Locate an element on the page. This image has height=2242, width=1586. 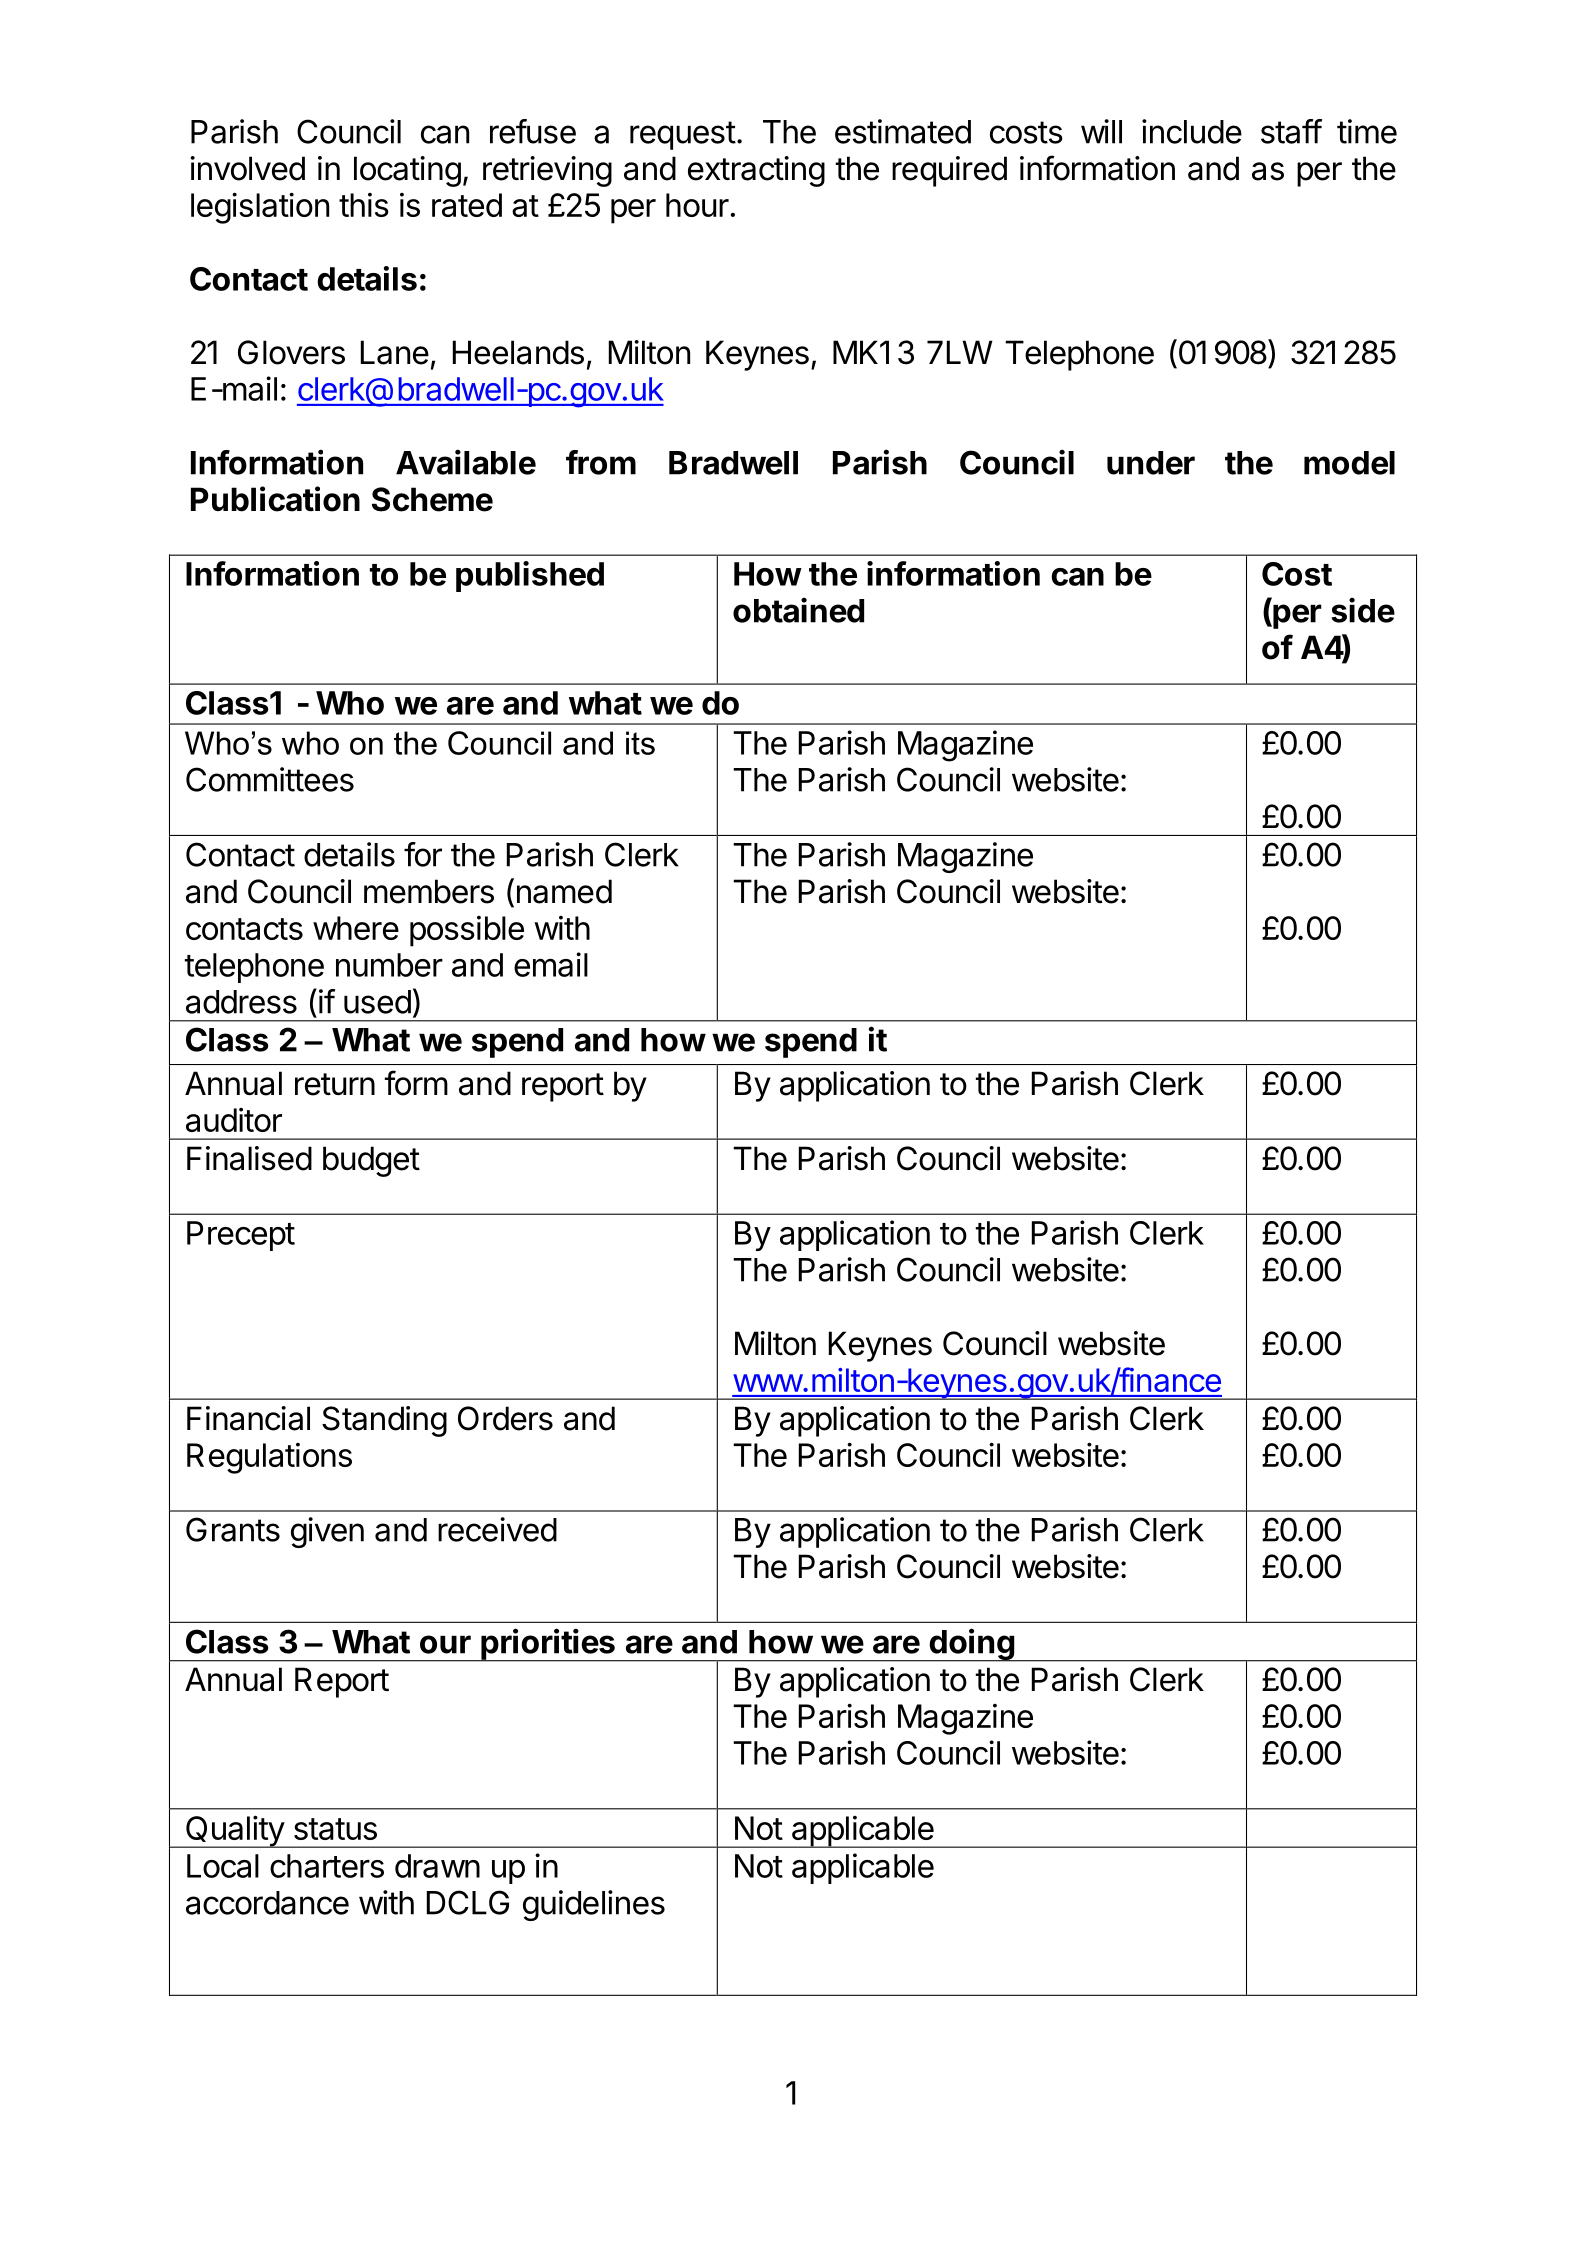
include is located at coordinates (1192, 131).
